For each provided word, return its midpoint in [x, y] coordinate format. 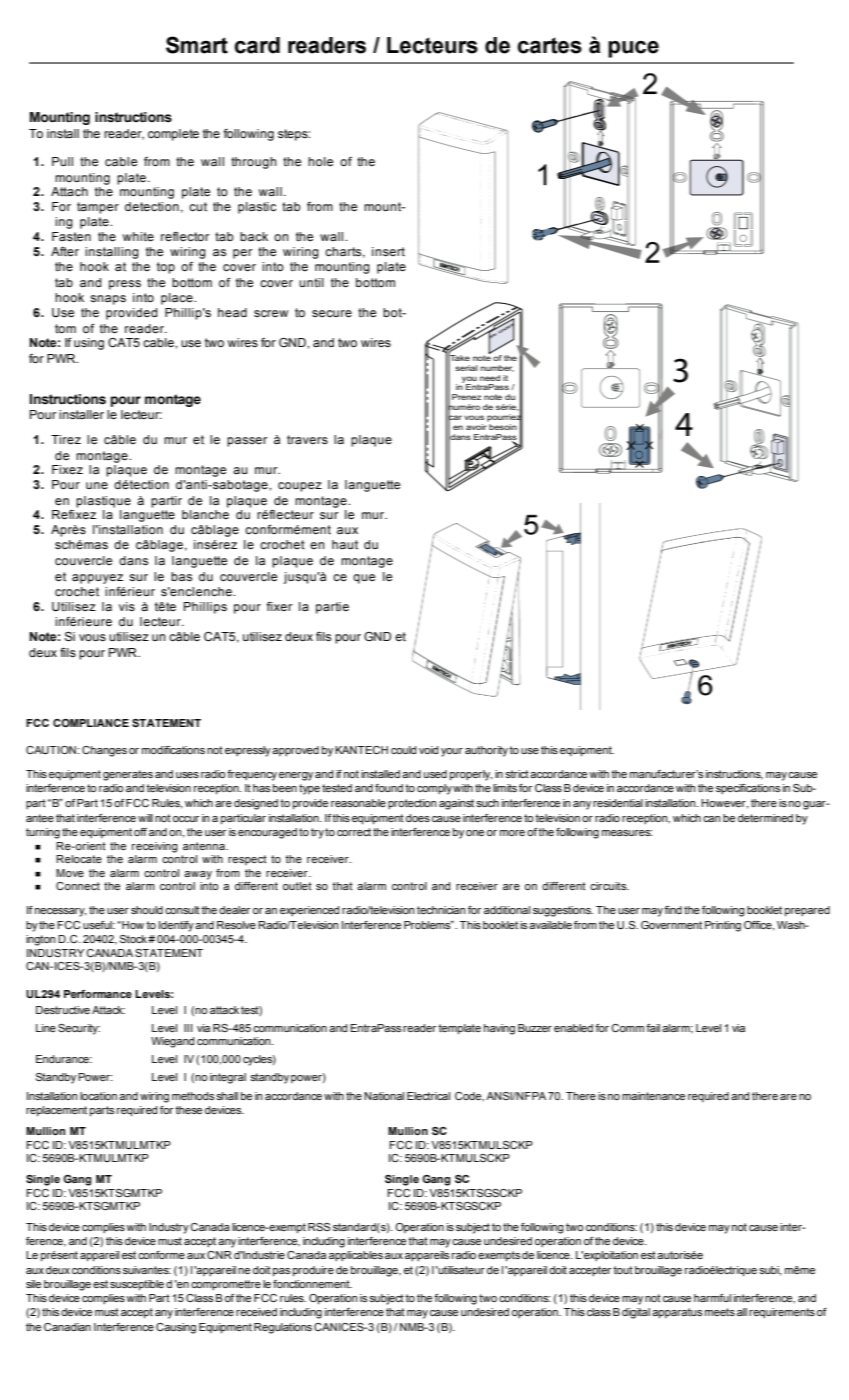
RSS [319, 1227]
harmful [712, 1298]
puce [633, 49]
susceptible [137, 1285]
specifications [748, 789]
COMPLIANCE [91, 723]
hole [320, 161]
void [428, 750]
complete [173, 135]
